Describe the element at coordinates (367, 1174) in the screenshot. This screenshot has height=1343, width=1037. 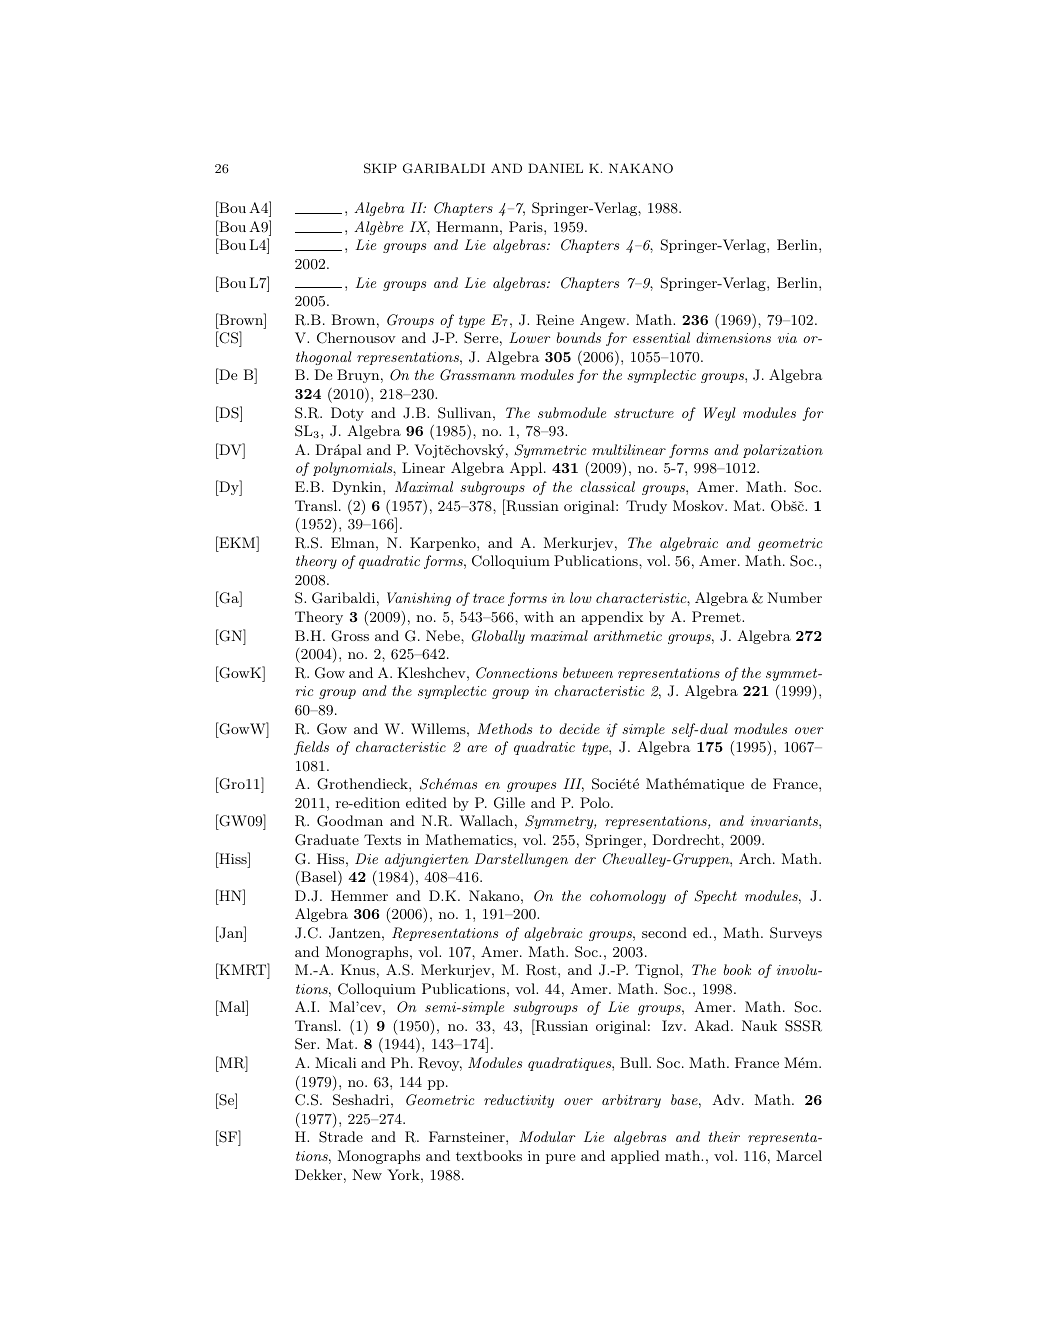
I see `New` at that location.
